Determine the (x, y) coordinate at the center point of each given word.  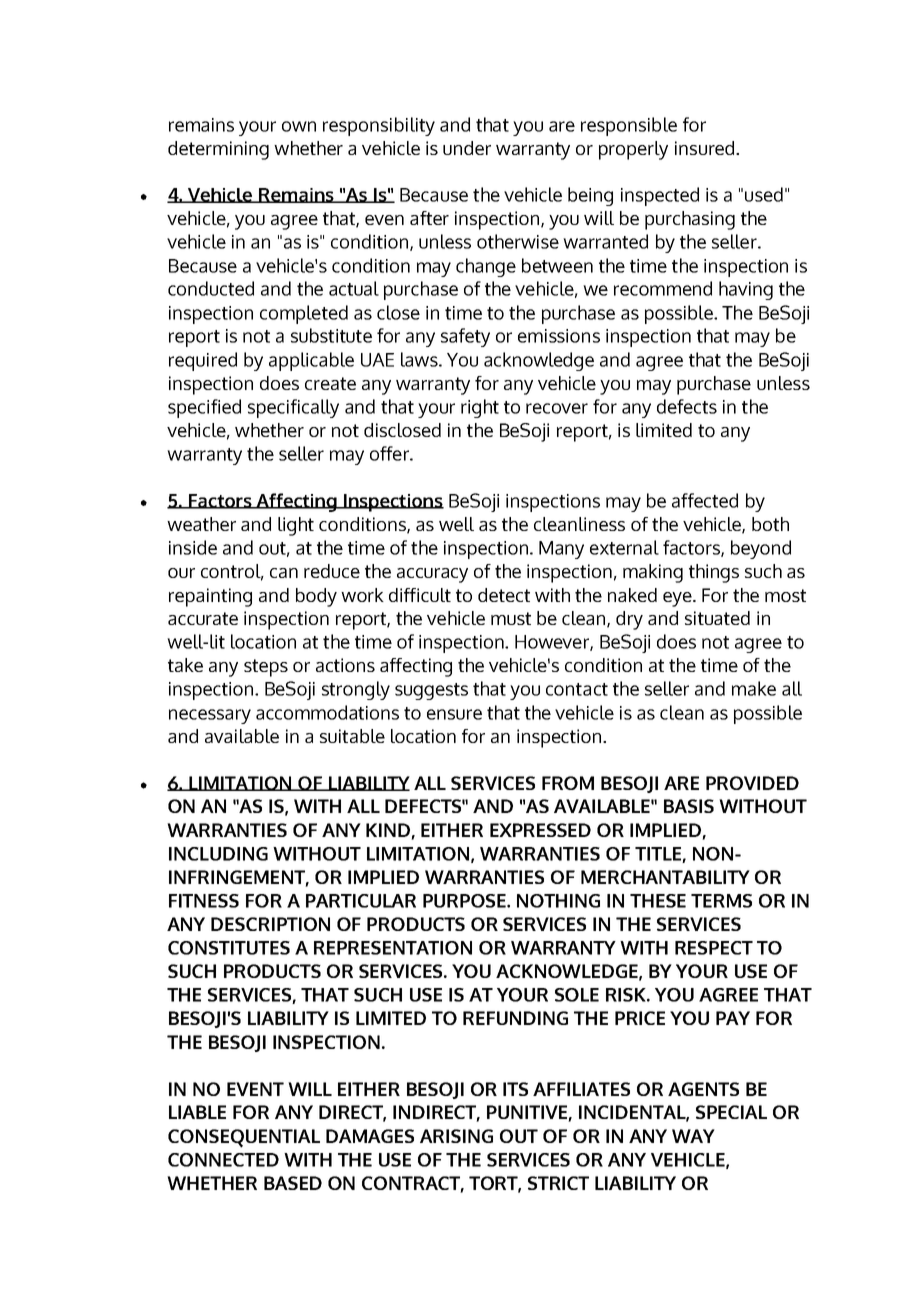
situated (717, 618)
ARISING (456, 1136)
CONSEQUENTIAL (244, 1138)
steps (266, 668)
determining (218, 150)
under (467, 148)
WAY (693, 1136)
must (511, 618)
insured (706, 148)
